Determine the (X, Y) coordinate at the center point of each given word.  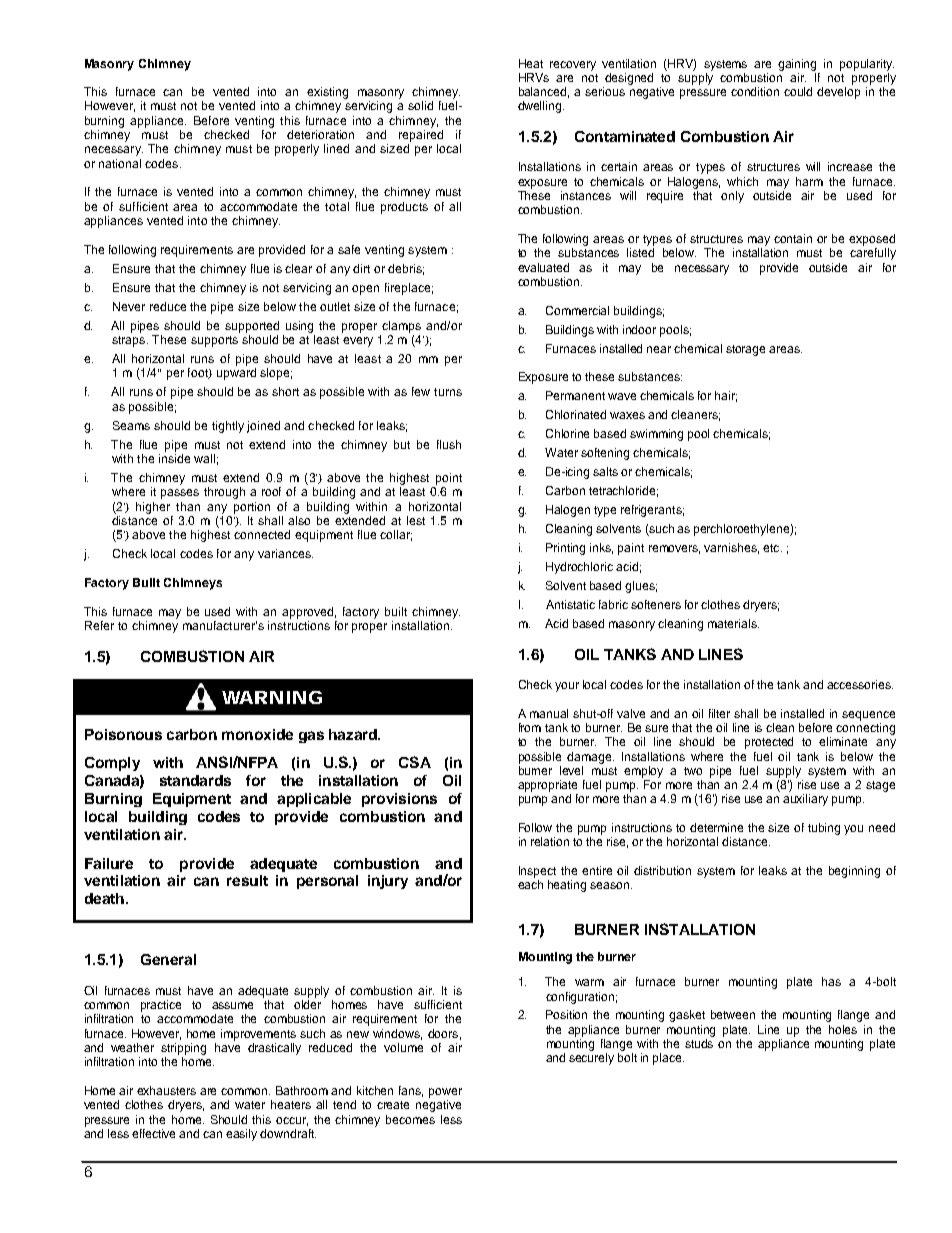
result (247, 880)
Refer (99, 625)
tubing (824, 829)
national (120, 163)
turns (448, 392)
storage (745, 350)
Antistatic (570, 604)
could (798, 91)
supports (214, 341)
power (445, 1093)
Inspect (537, 872)
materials (733, 623)
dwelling (541, 107)
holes (843, 1029)
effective (153, 1133)
